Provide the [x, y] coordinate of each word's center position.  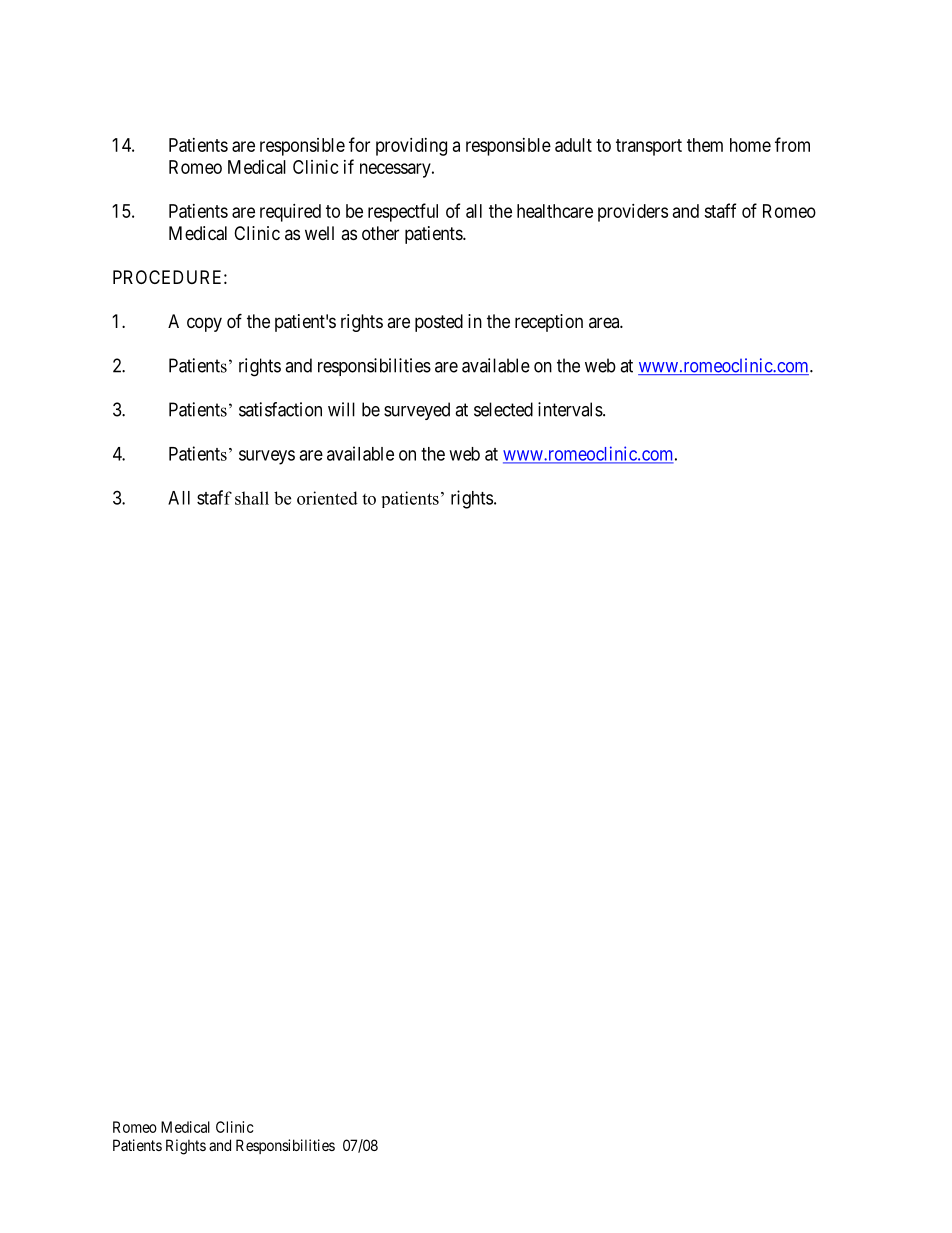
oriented [327, 498]
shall [252, 498]
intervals [570, 409]
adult [573, 145]
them [705, 145]
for [359, 144]
